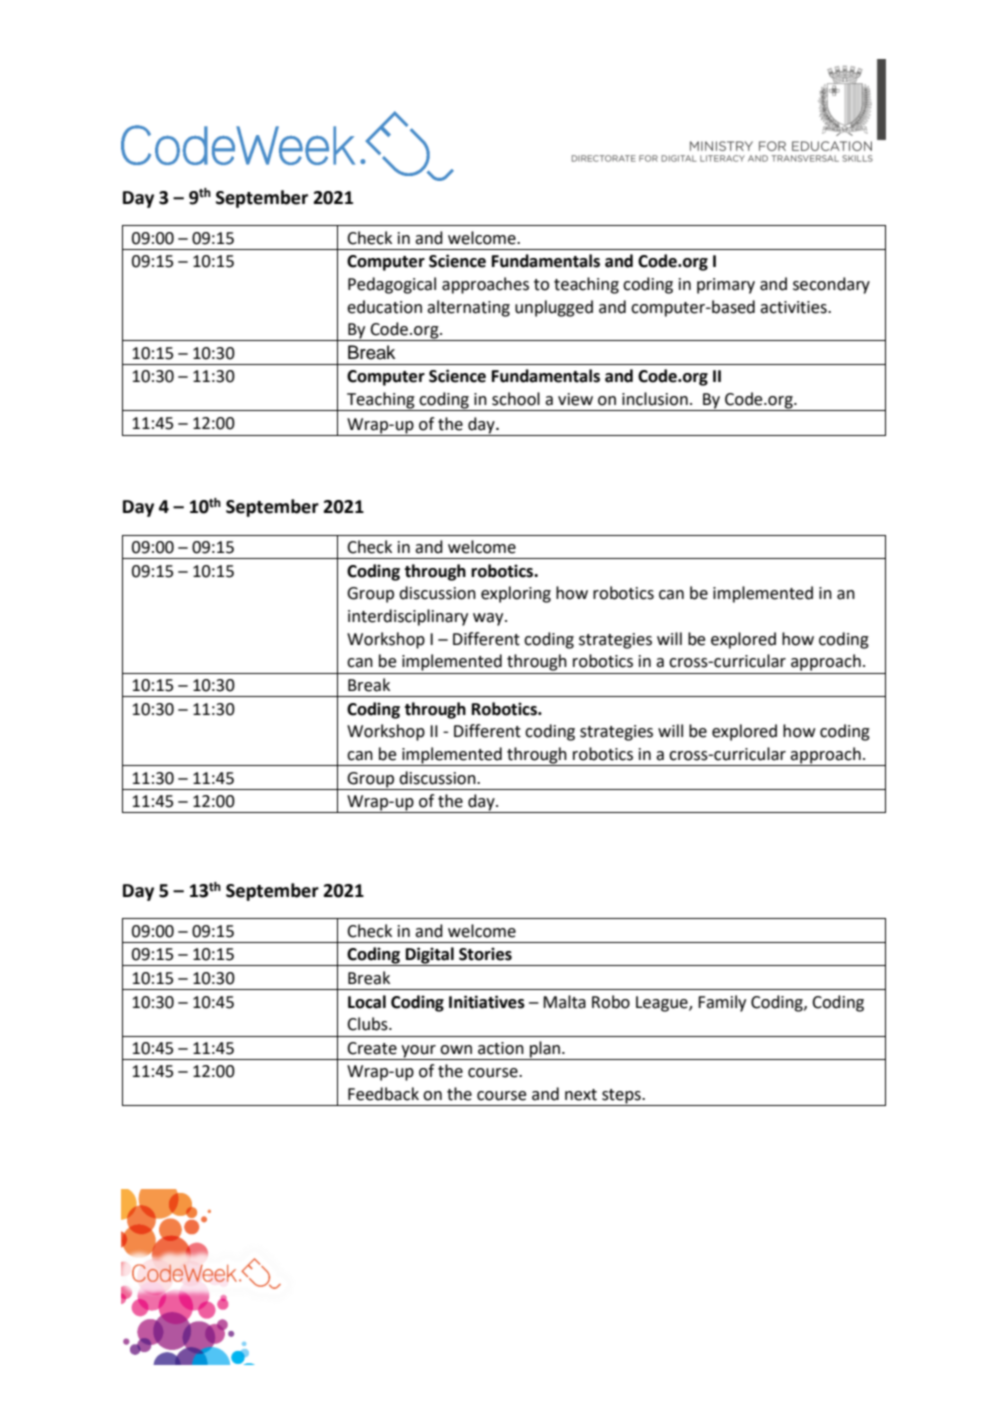  What do you see at coordinates (408, 617) in the screenshot?
I see `interdisciplinary` at bounding box center [408, 617].
